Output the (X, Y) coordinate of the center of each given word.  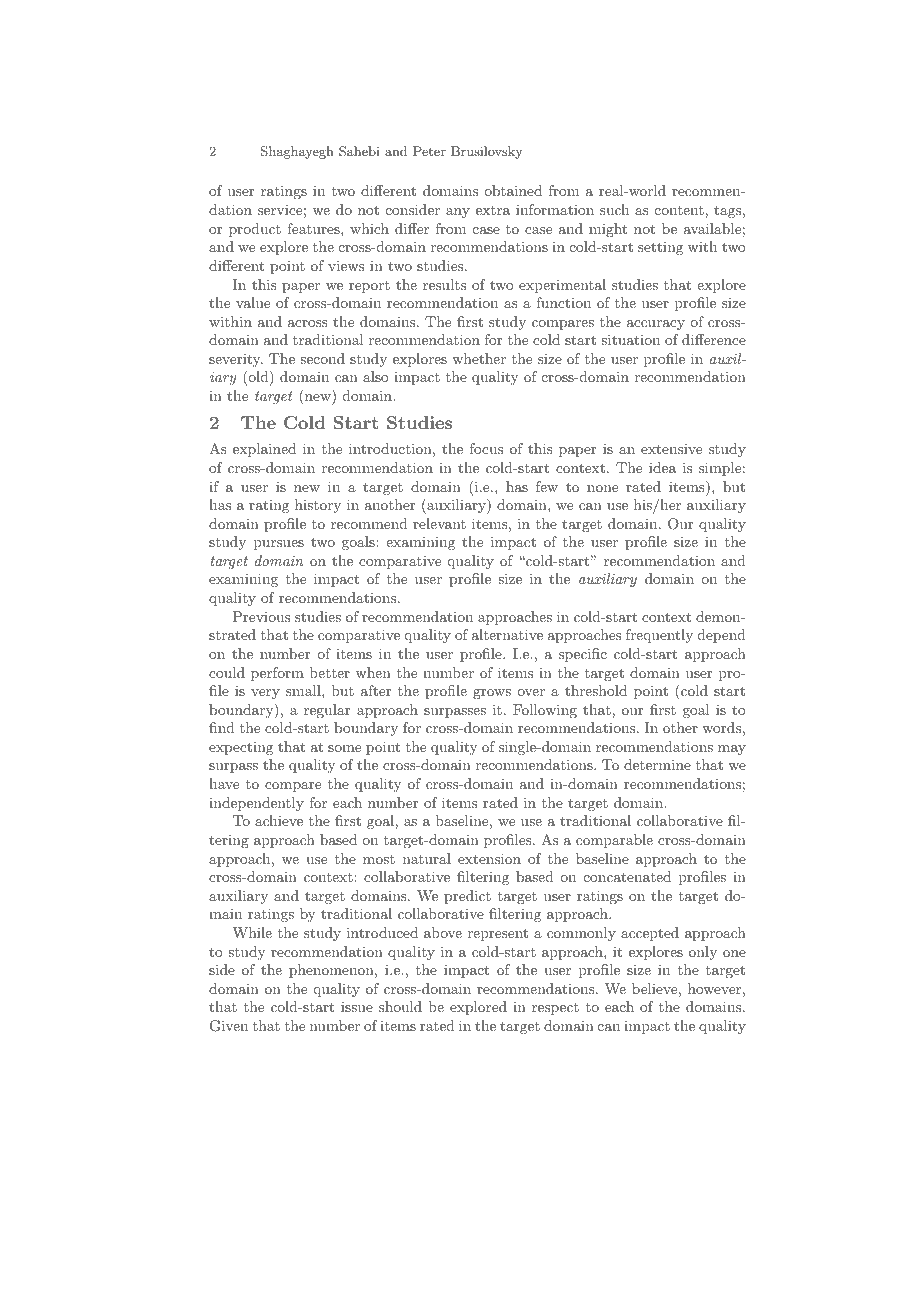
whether (479, 358)
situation (630, 339)
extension (489, 858)
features (314, 228)
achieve (279, 820)
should (400, 1006)
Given (229, 1026)
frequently (659, 636)
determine (657, 764)
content (679, 210)
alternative (507, 634)
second (322, 358)
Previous (261, 616)
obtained (513, 190)
